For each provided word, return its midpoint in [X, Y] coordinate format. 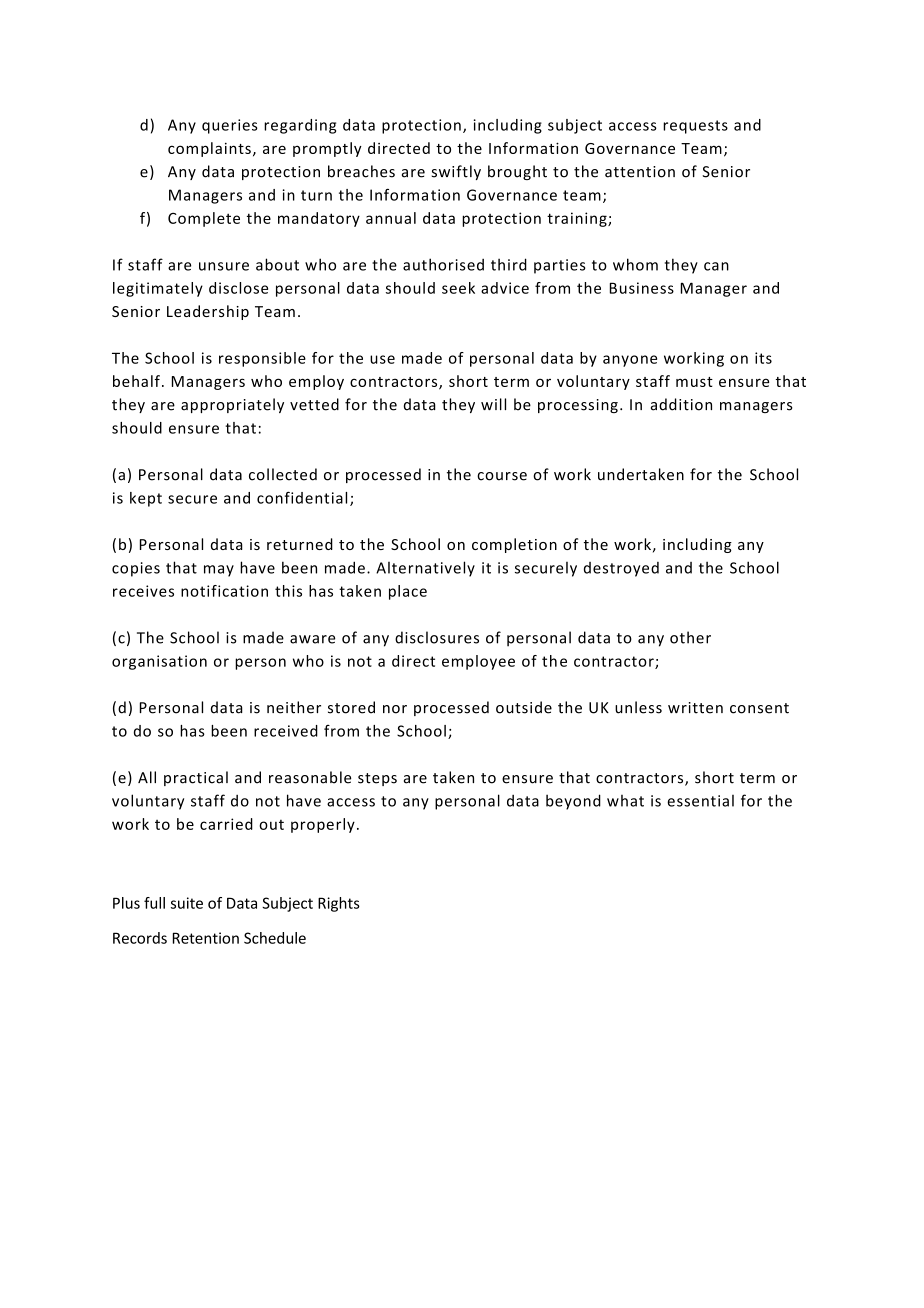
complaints [209, 149]
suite [187, 903]
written [695, 708]
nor [395, 709]
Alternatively [425, 569]
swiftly [456, 172]
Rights [339, 904]
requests [695, 127]
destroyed [621, 569]
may [219, 571]
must [694, 382]
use [382, 359]
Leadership [208, 312]
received [286, 731]
